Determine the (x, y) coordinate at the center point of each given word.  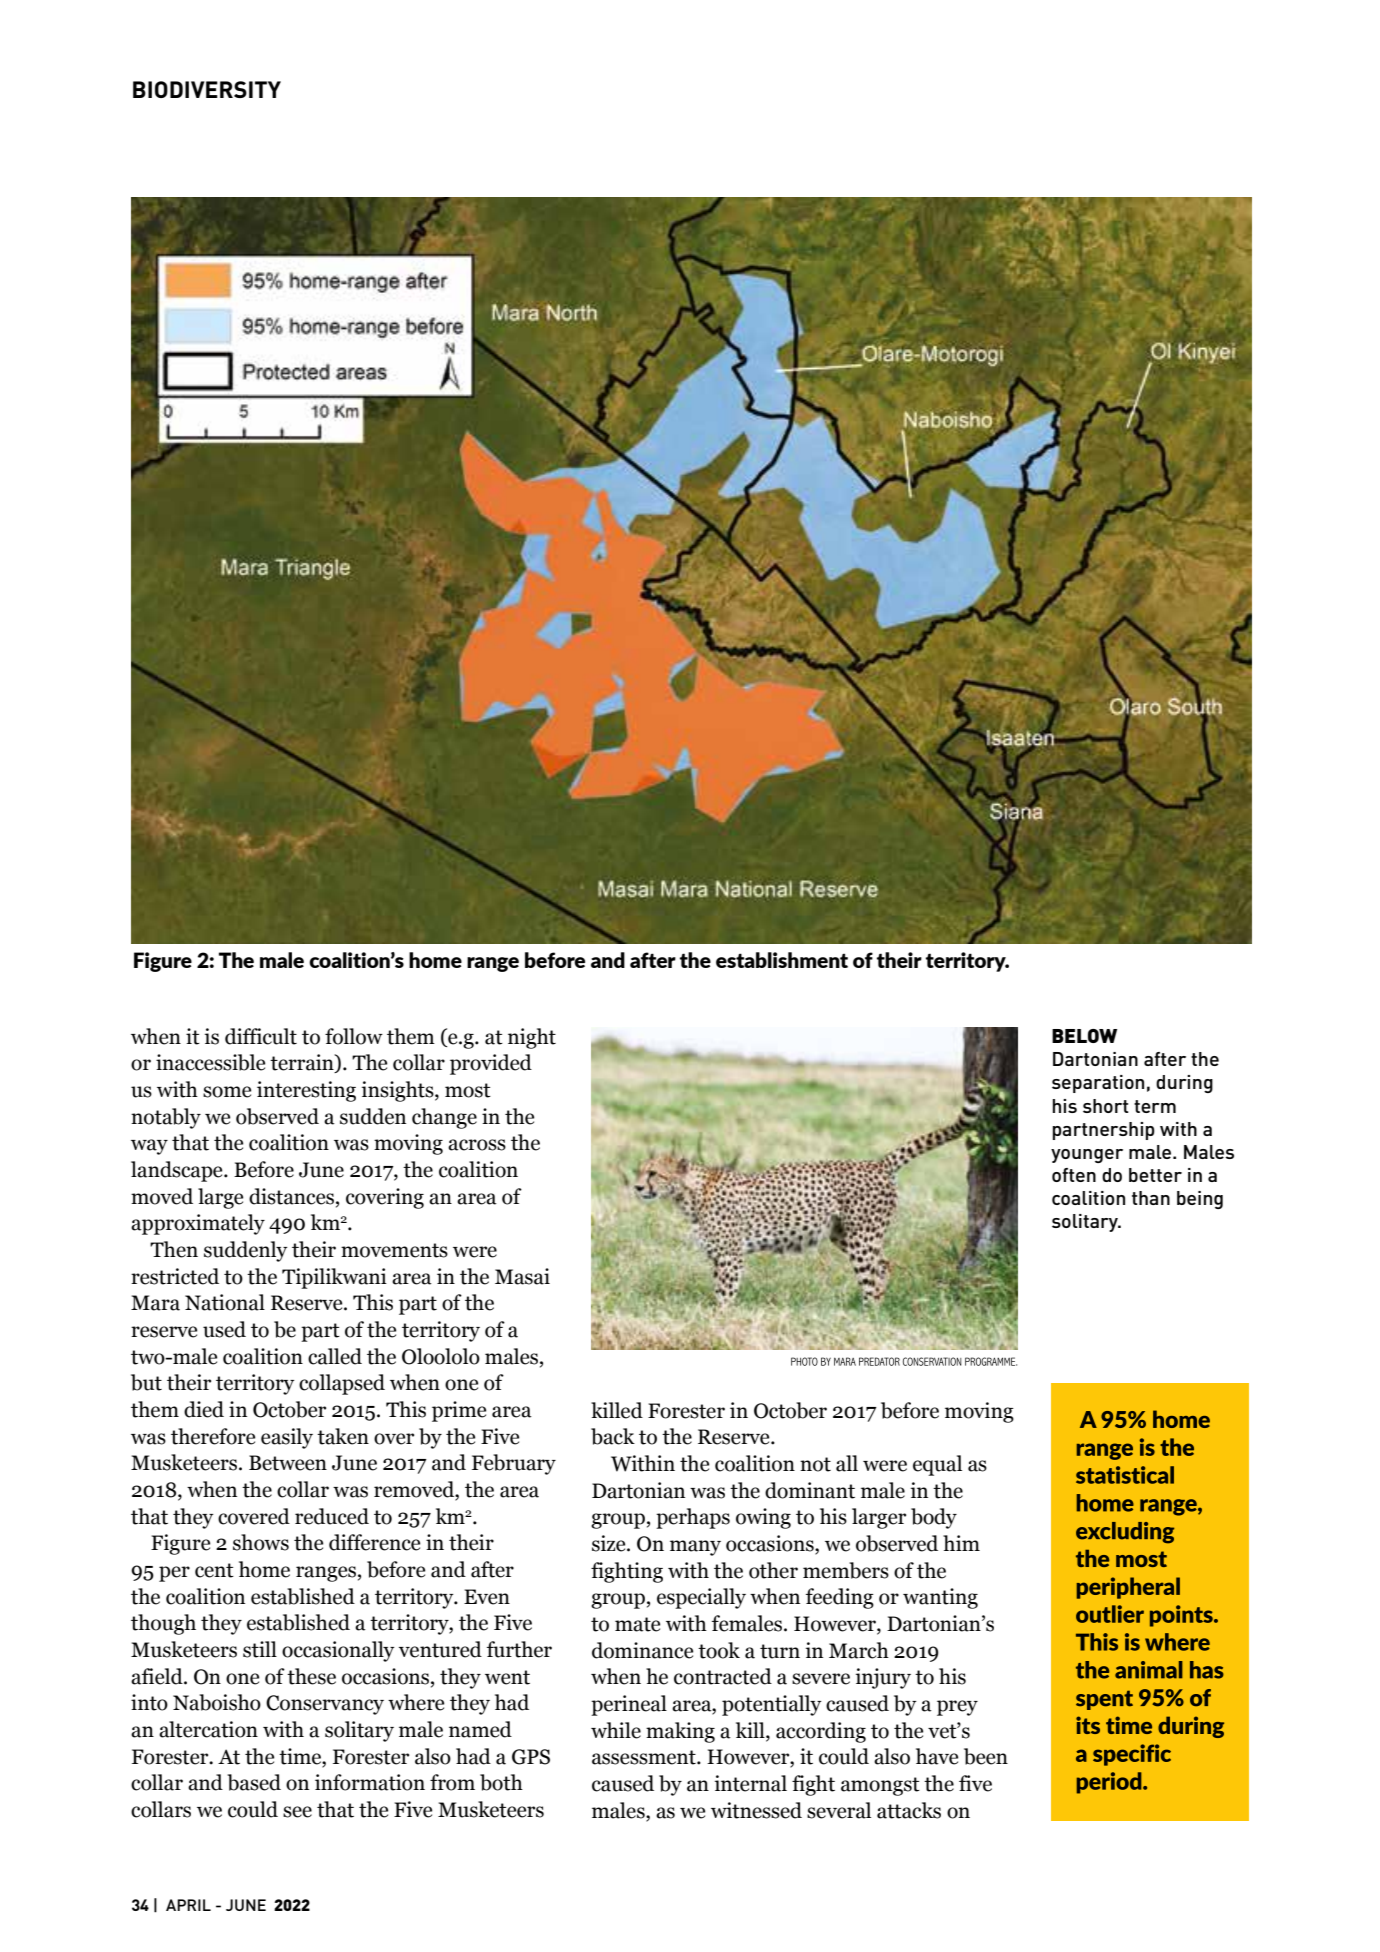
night (532, 1038)
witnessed (756, 1810)
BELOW (1084, 1036)
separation (1098, 1084)
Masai (522, 1276)
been (986, 1756)
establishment (782, 960)
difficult (261, 1036)
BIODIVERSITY (207, 89)
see (297, 1812)
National (225, 1302)
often (1074, 1175)
